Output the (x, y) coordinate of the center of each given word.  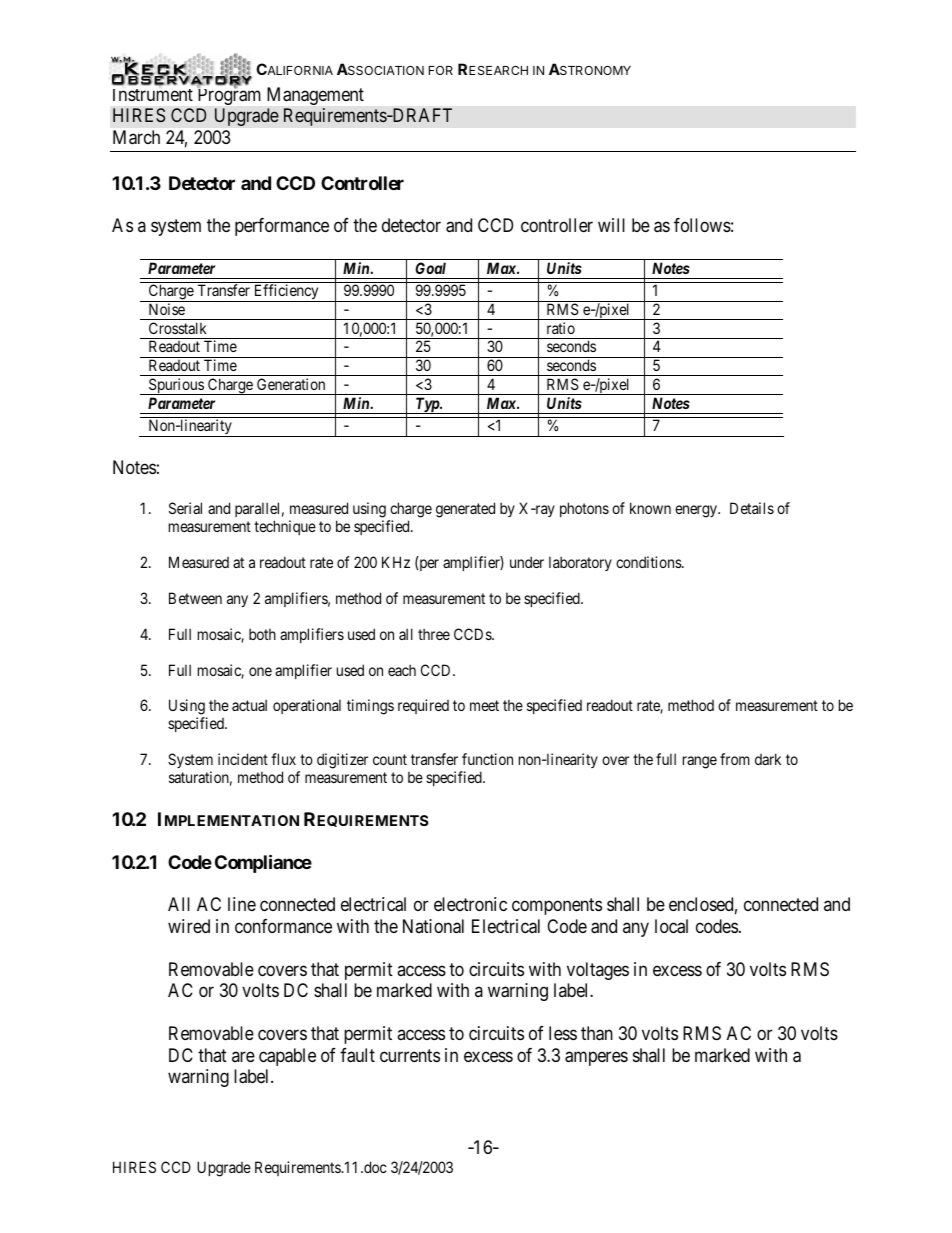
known (650, 508)
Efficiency (286, 293)
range (700, 762)
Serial (185, 508)
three (434, 634)
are (243, 1056)
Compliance (263, 863)
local (671, 926)
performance (282, 227)
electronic (470, 904)
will (611, 225)
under (527, 562)
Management (315, 96)
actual (249, 705)
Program (229, 96)
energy (697, 511)
